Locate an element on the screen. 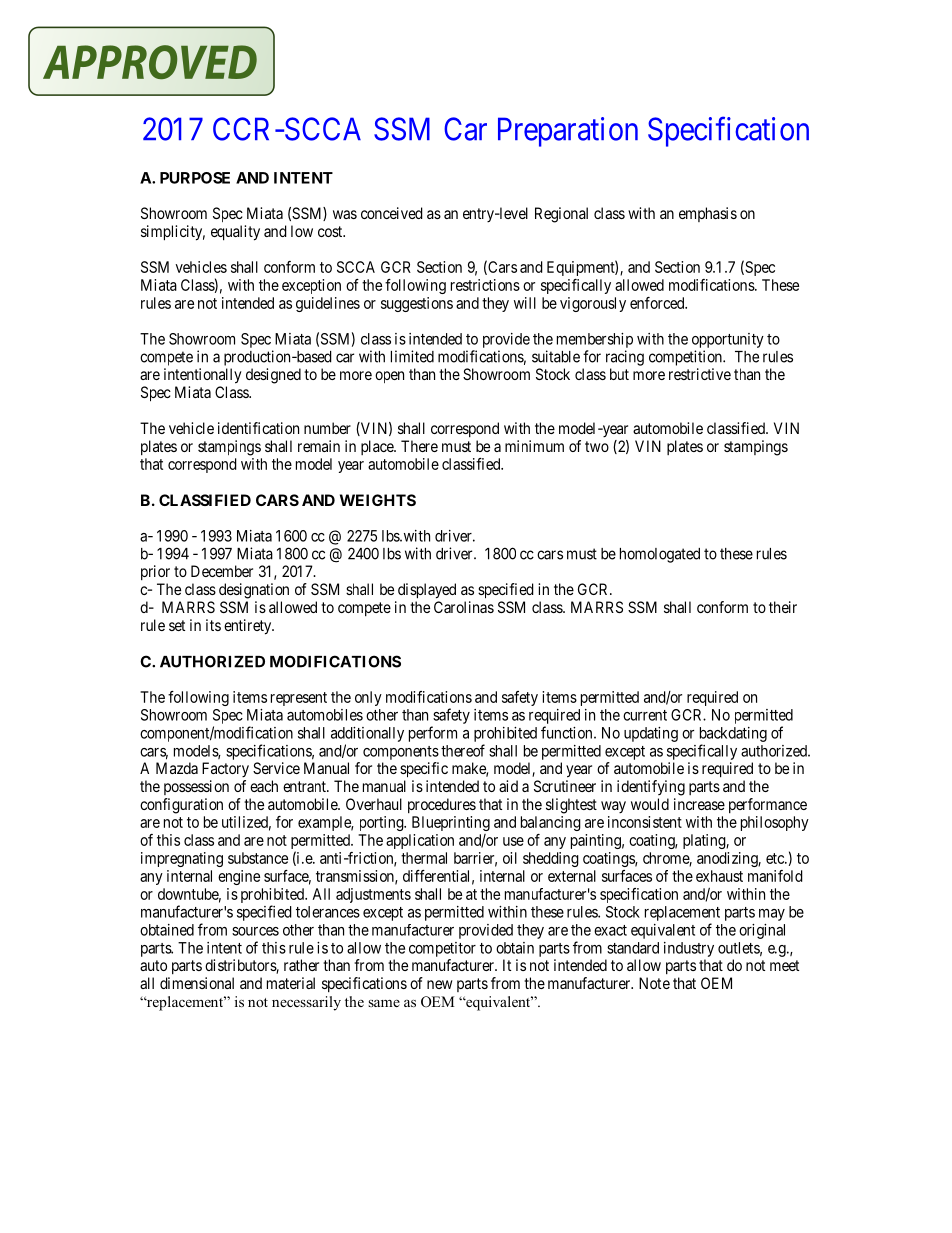 Image resolution: width=952 pixels, height=1233 pixels. industry is located at coordinates (689, 949).
